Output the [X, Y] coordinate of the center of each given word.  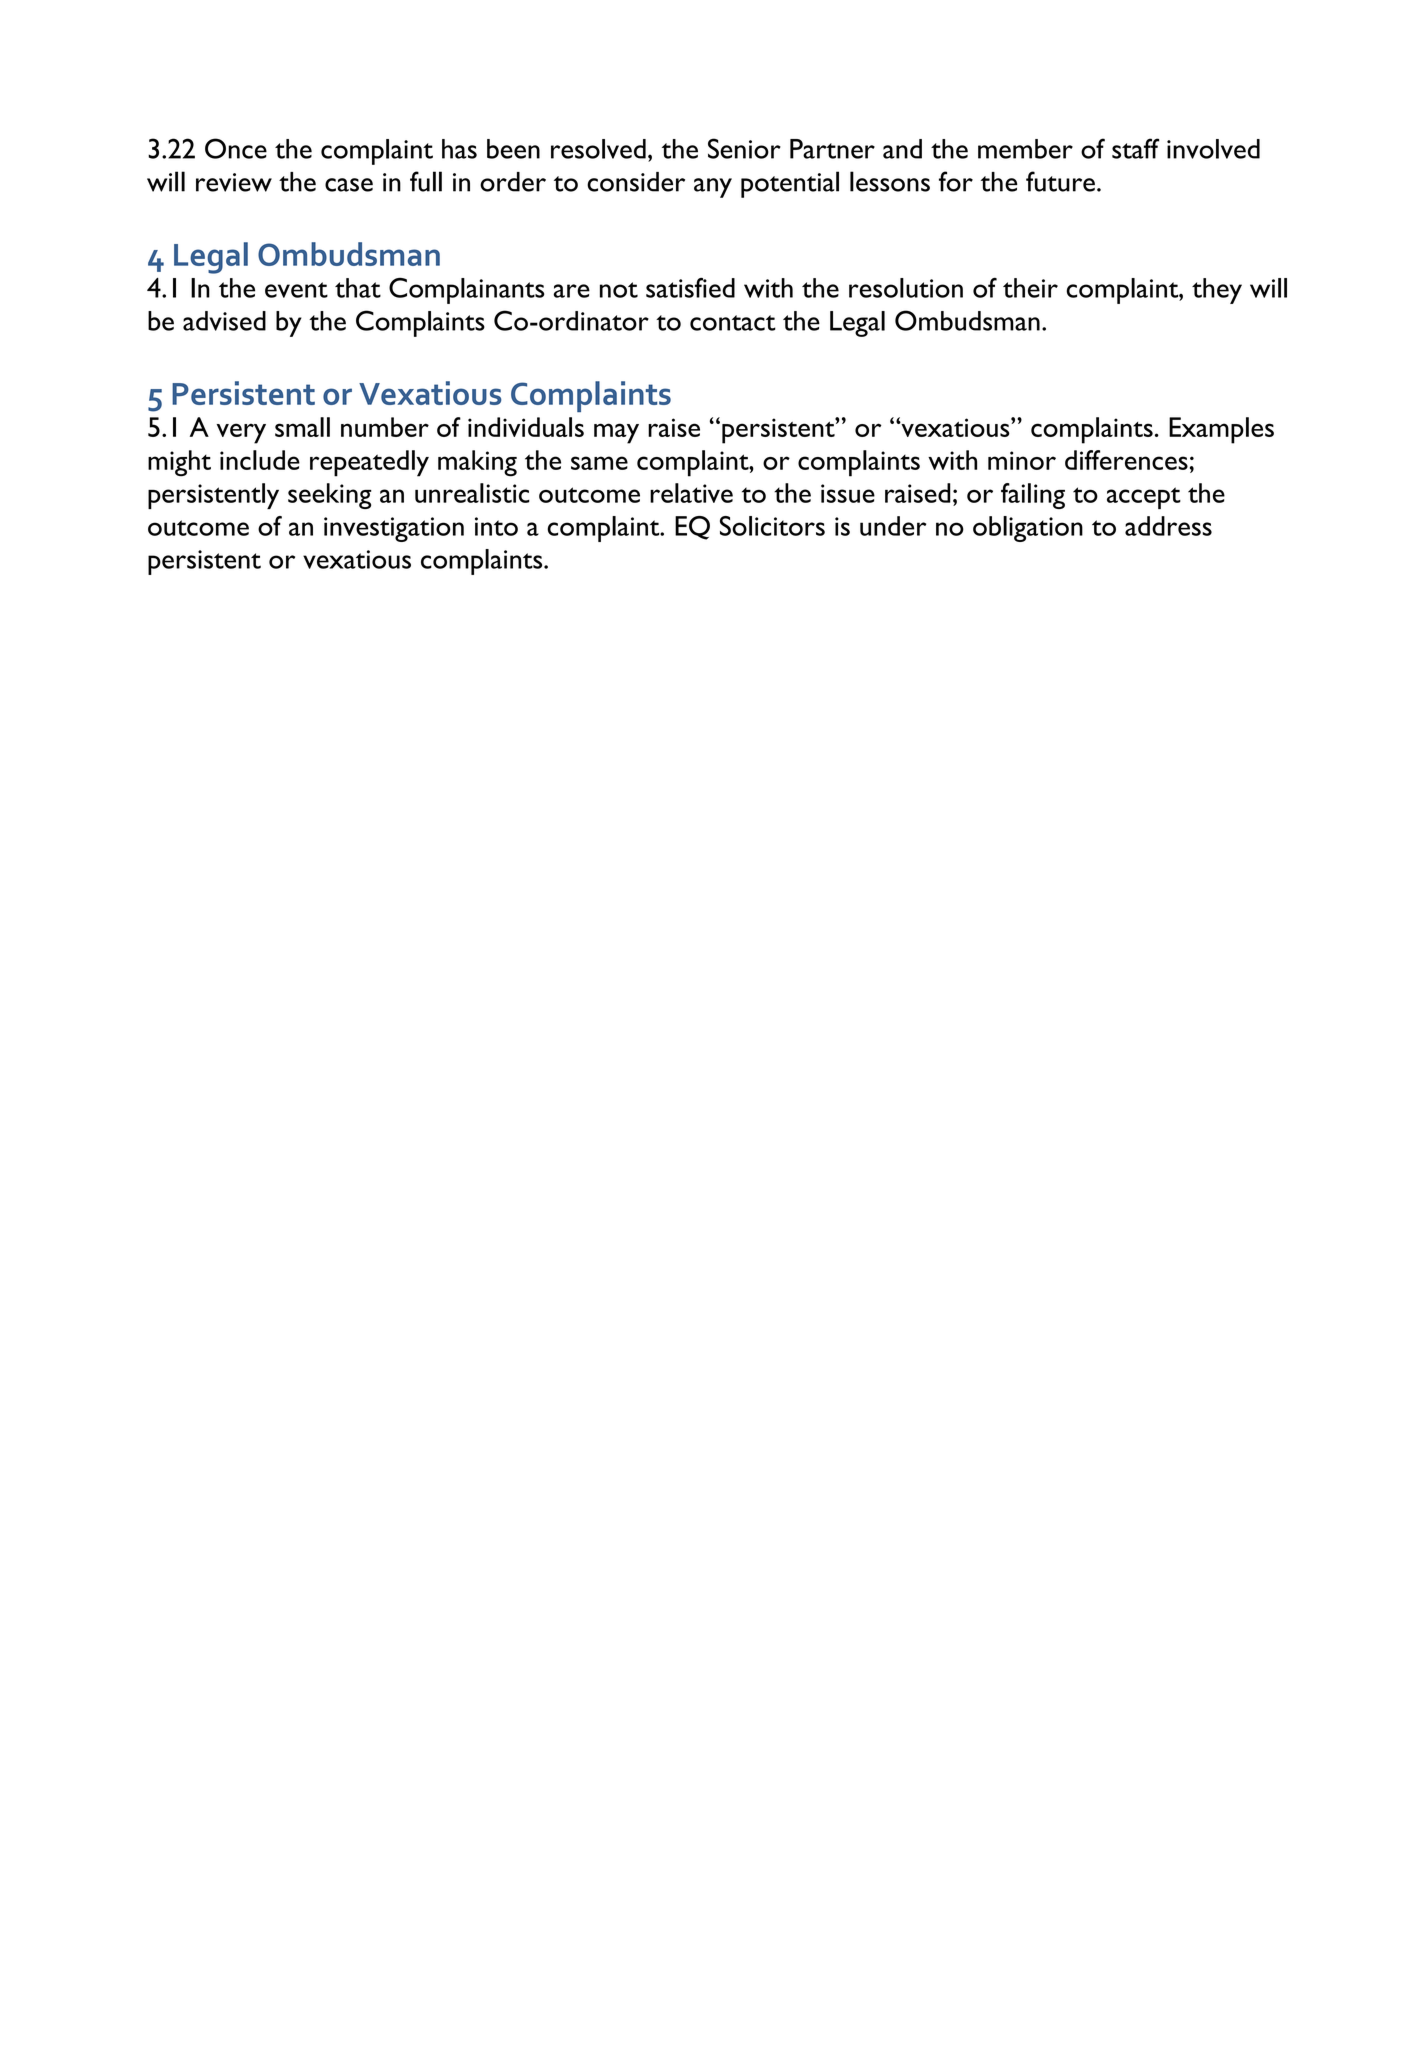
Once [236, 148]
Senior [744, 148]
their [1030, 288]
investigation [394, 529]
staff [1135, 148]
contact [733, 323]
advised [224, 321]
